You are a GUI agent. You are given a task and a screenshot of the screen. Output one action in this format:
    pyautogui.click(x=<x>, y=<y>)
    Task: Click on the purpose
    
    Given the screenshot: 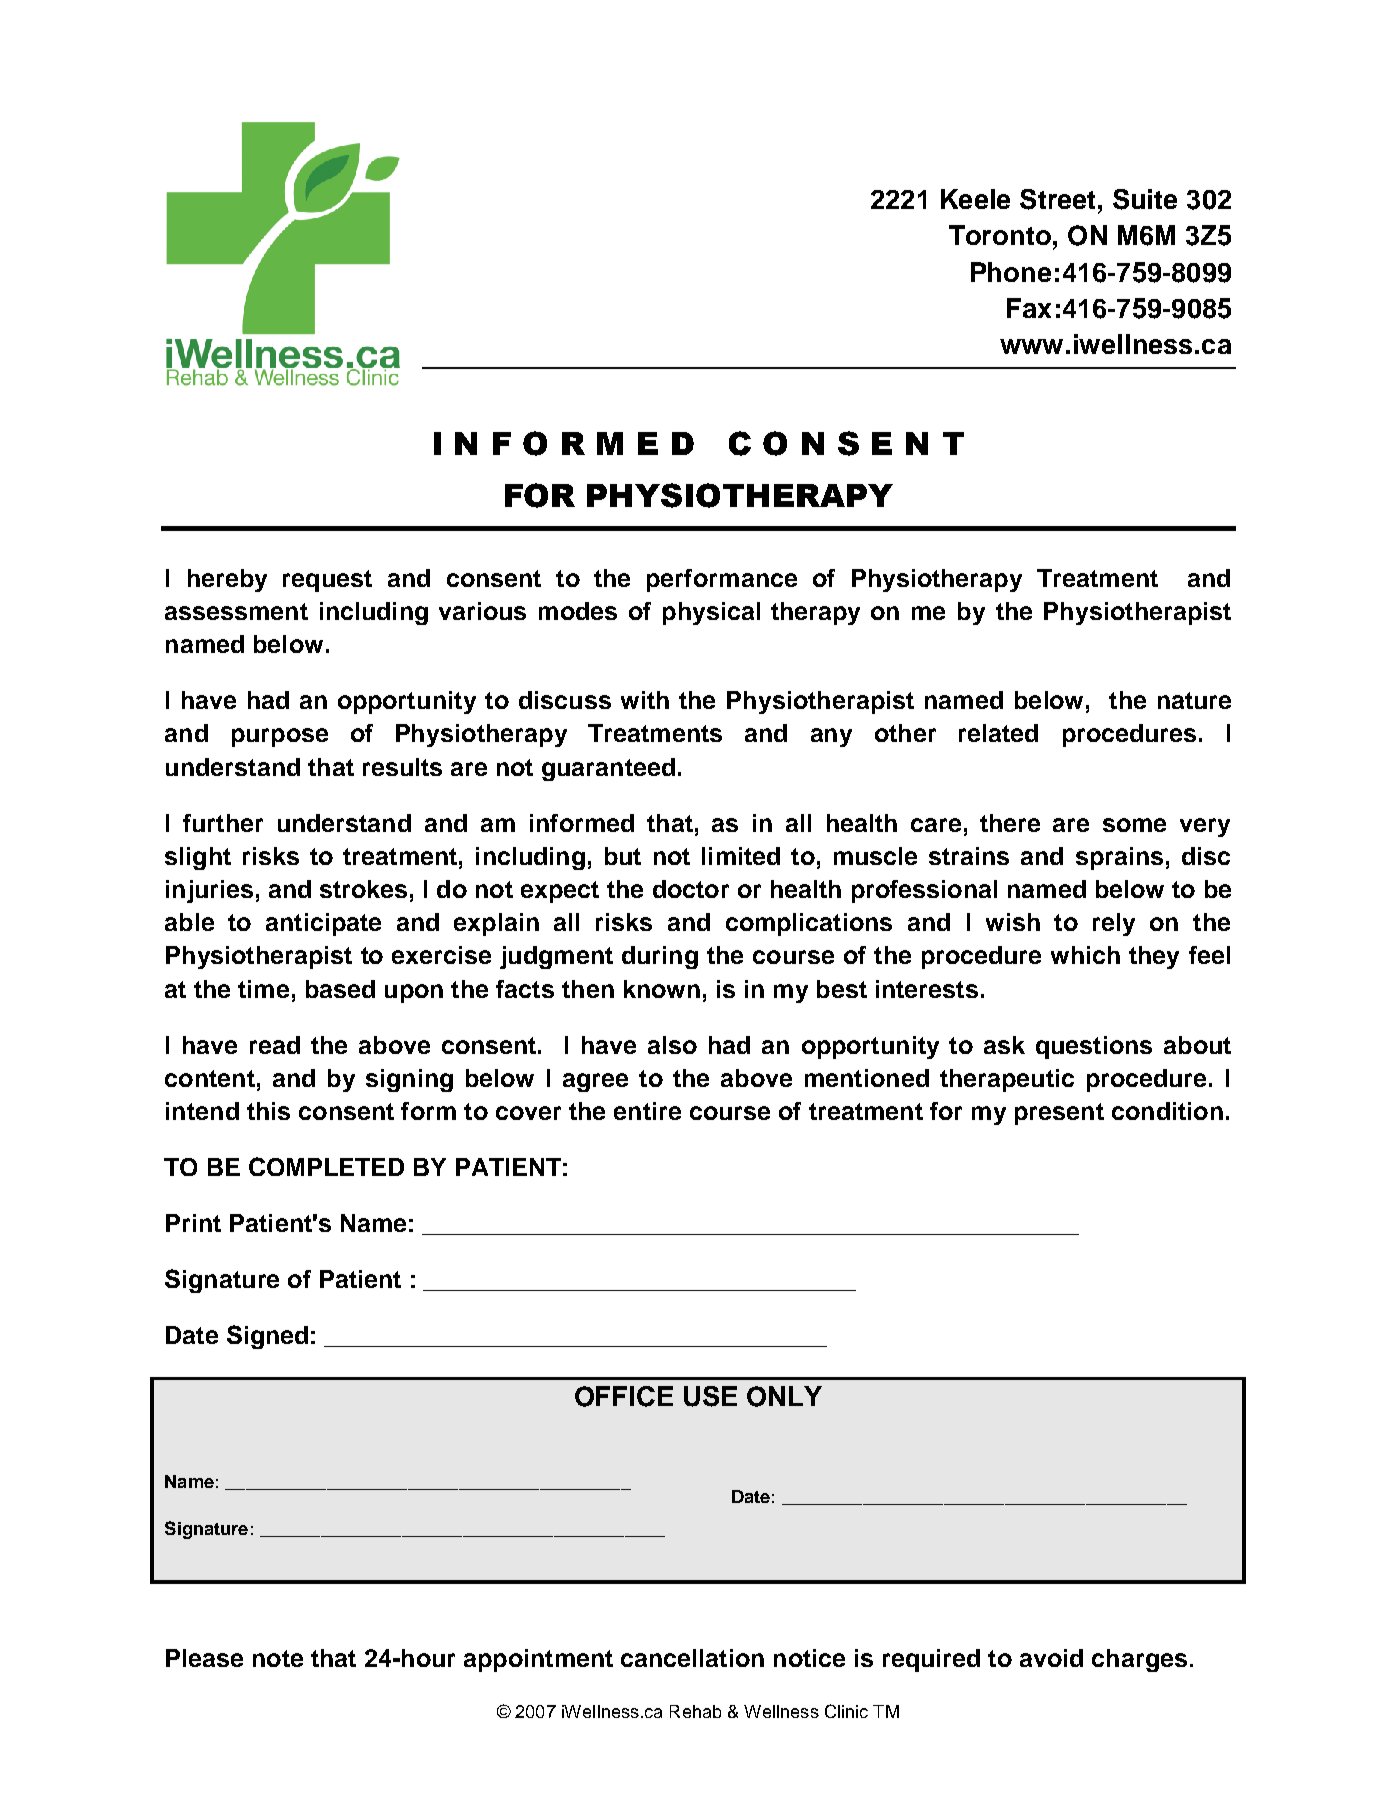 What is the action you would take?
    pyautogui.click(x=280, y=737)
